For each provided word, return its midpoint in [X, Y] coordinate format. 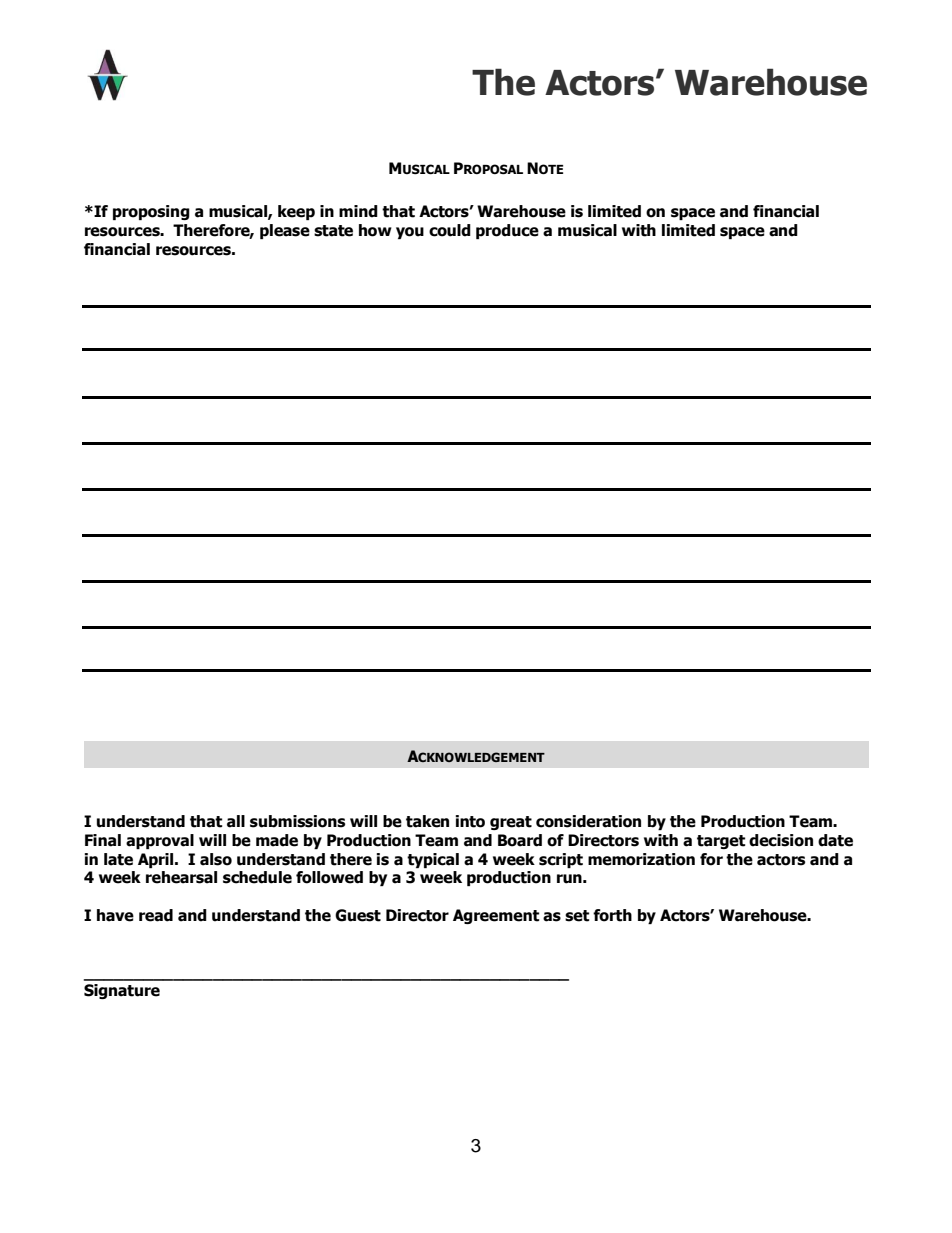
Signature [122, 991]
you [410, 233]
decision [781, 840]
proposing [151, 212]
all [236, 821]
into [470, 821]
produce [507, 231]
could [450, 230]
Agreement [496, 916]
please [285, 231]
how [375, 230]
